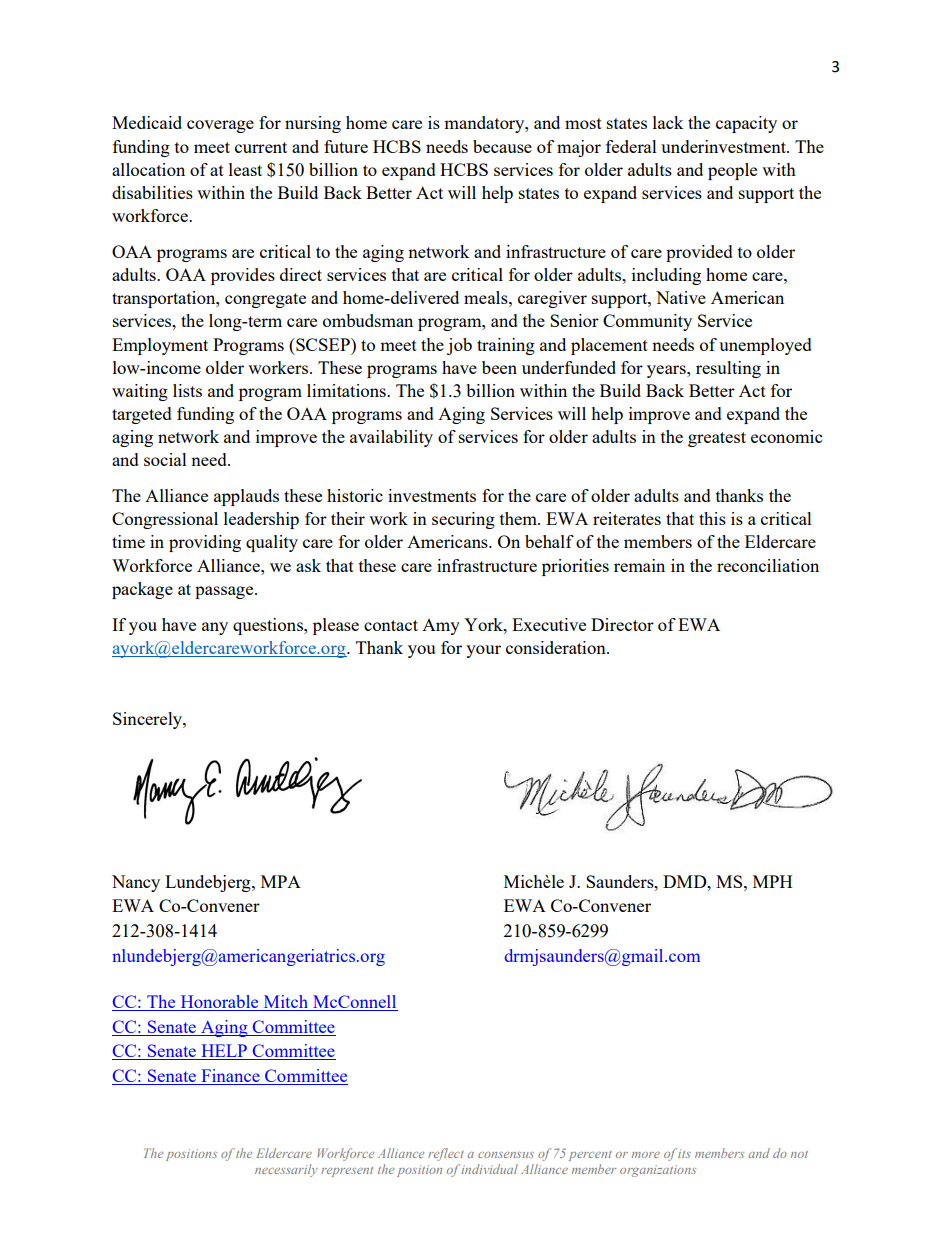 Image resolution: width=952 pixels, height=1233 pixels. What do you see at coordinates (446, 1154) in the screenshot?
I see `reflect` at bounding box center [446, 1154].
